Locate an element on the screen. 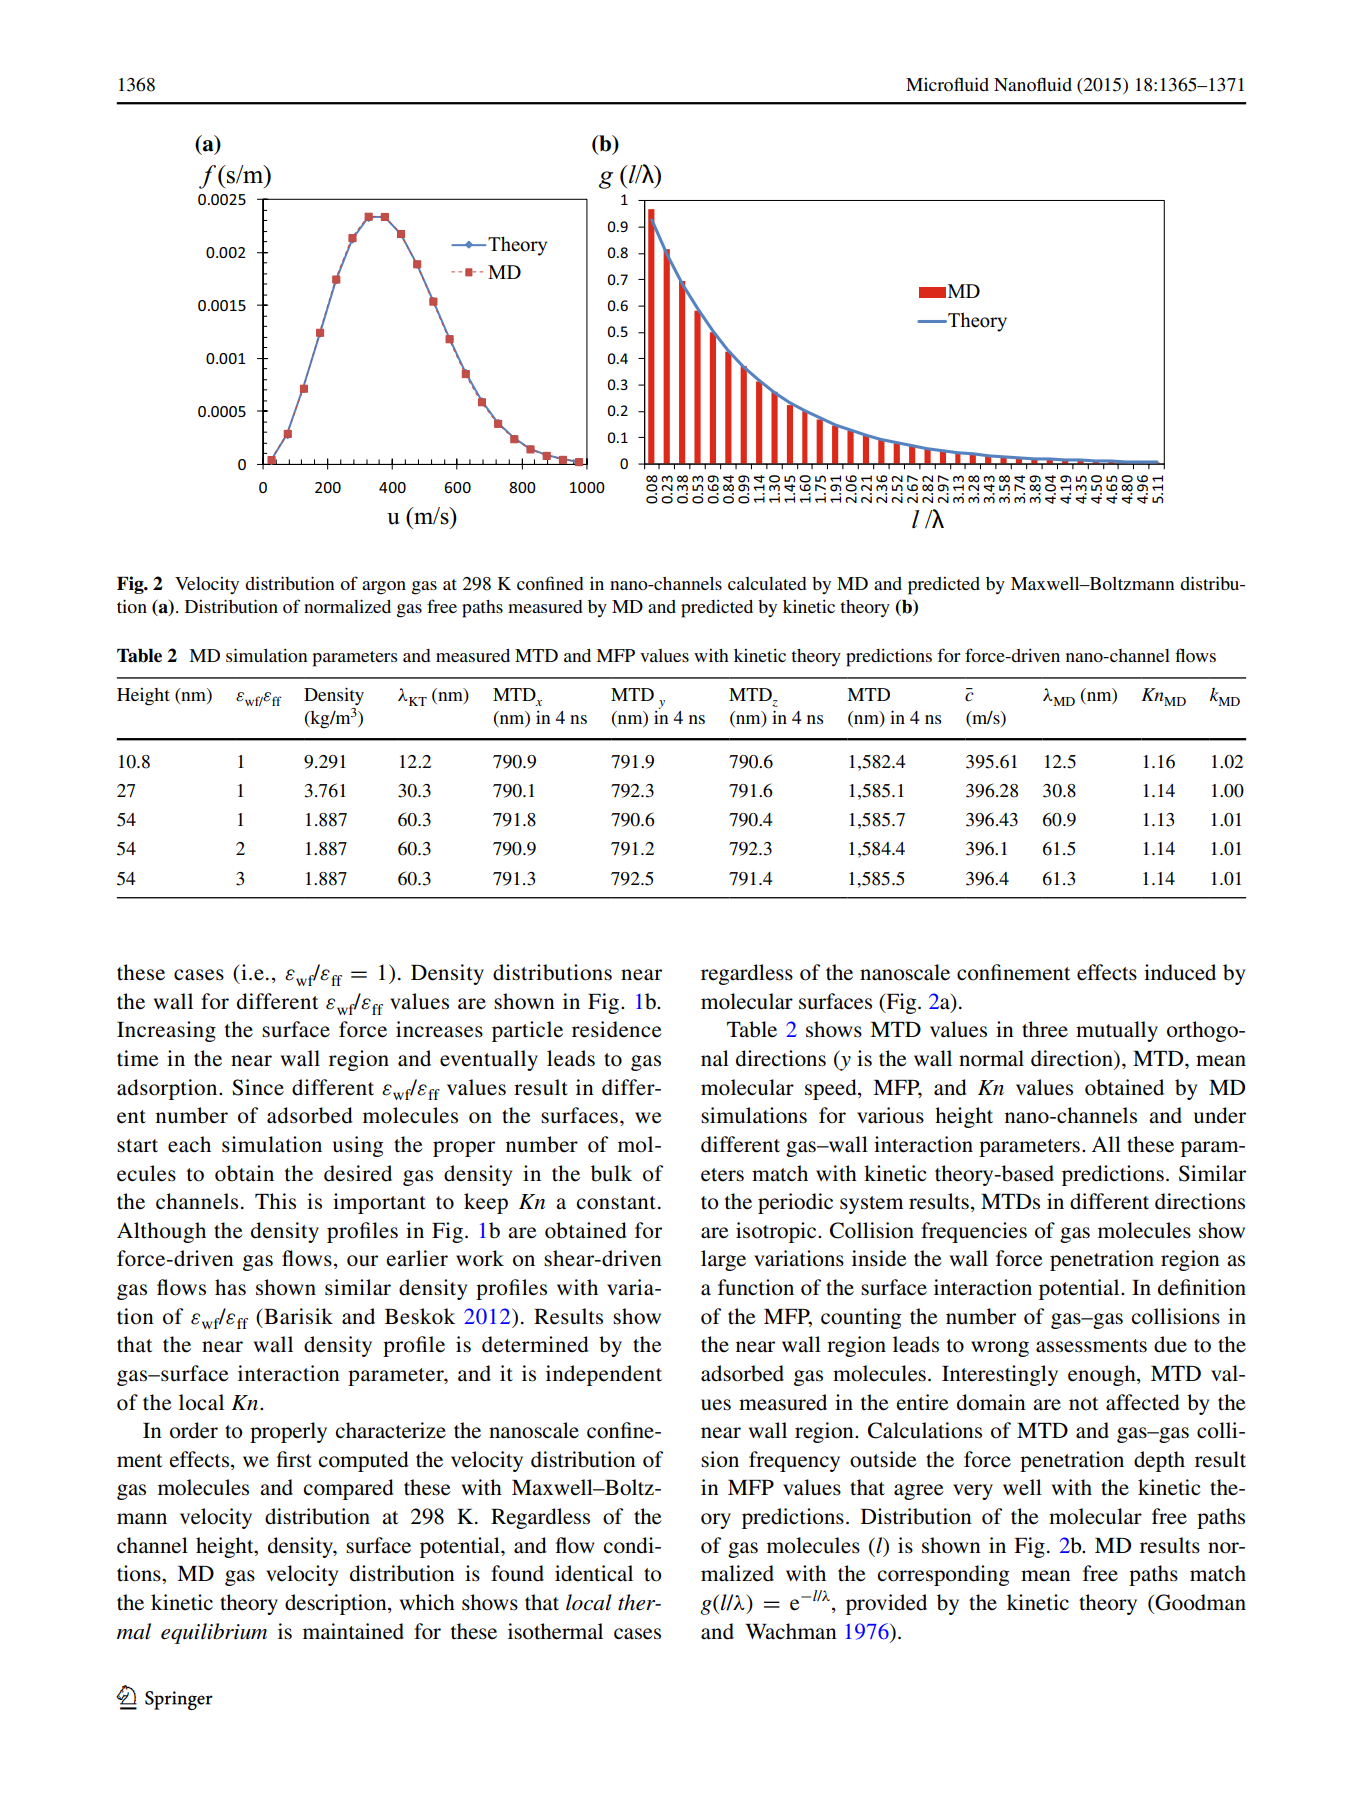 The width and height of the screenshot is (1363, 1811). maintained is located at coordinates (353, 1631).
